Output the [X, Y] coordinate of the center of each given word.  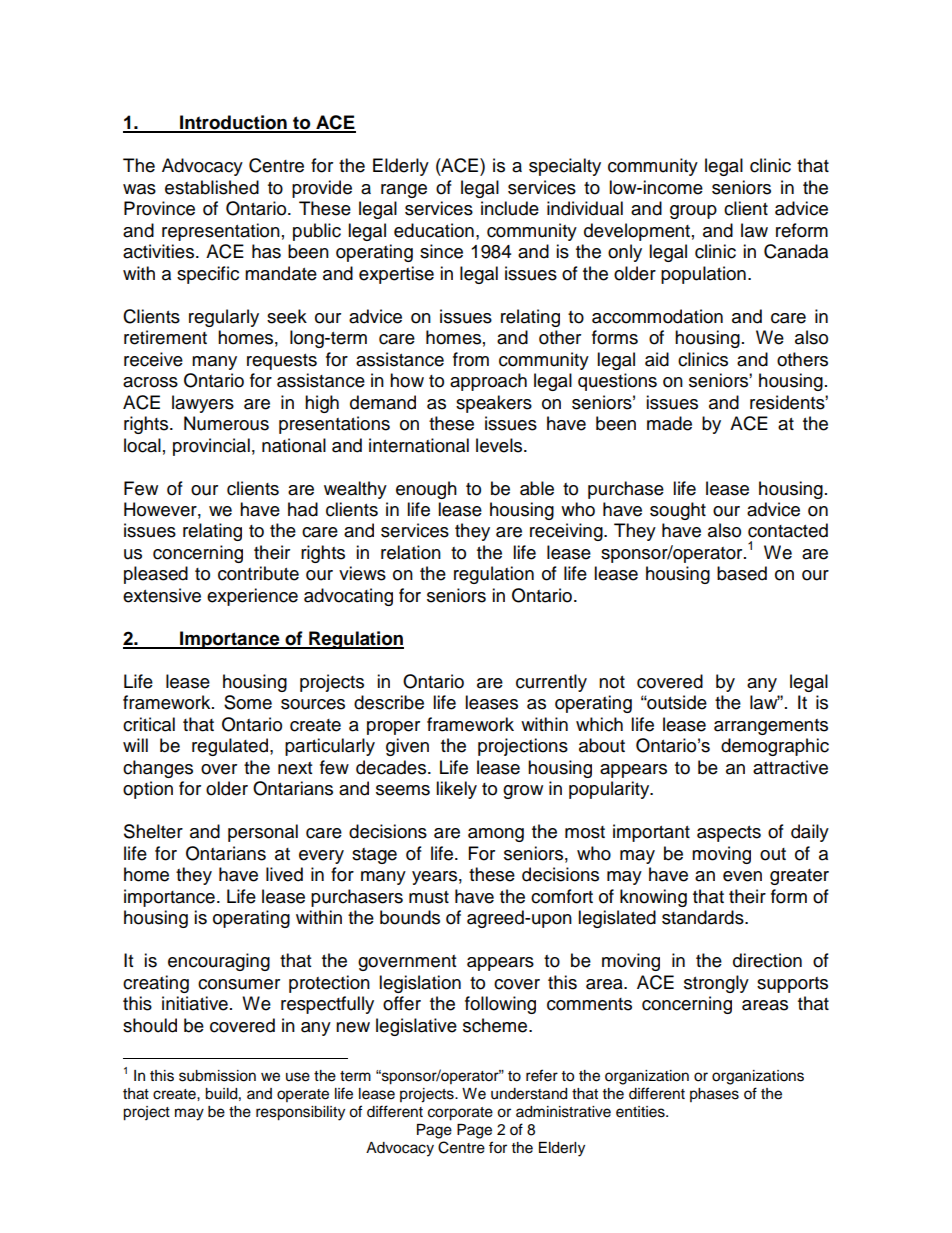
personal [263, 833]
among [496, 835]
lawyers [203, 404]
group [693, 212]
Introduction [233, 123]
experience [252, 597]
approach [488, 382]
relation [411, 552]
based [742, 573]
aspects [729, 834]
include [510, 208]
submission [217, 1076]
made [669, 423]
